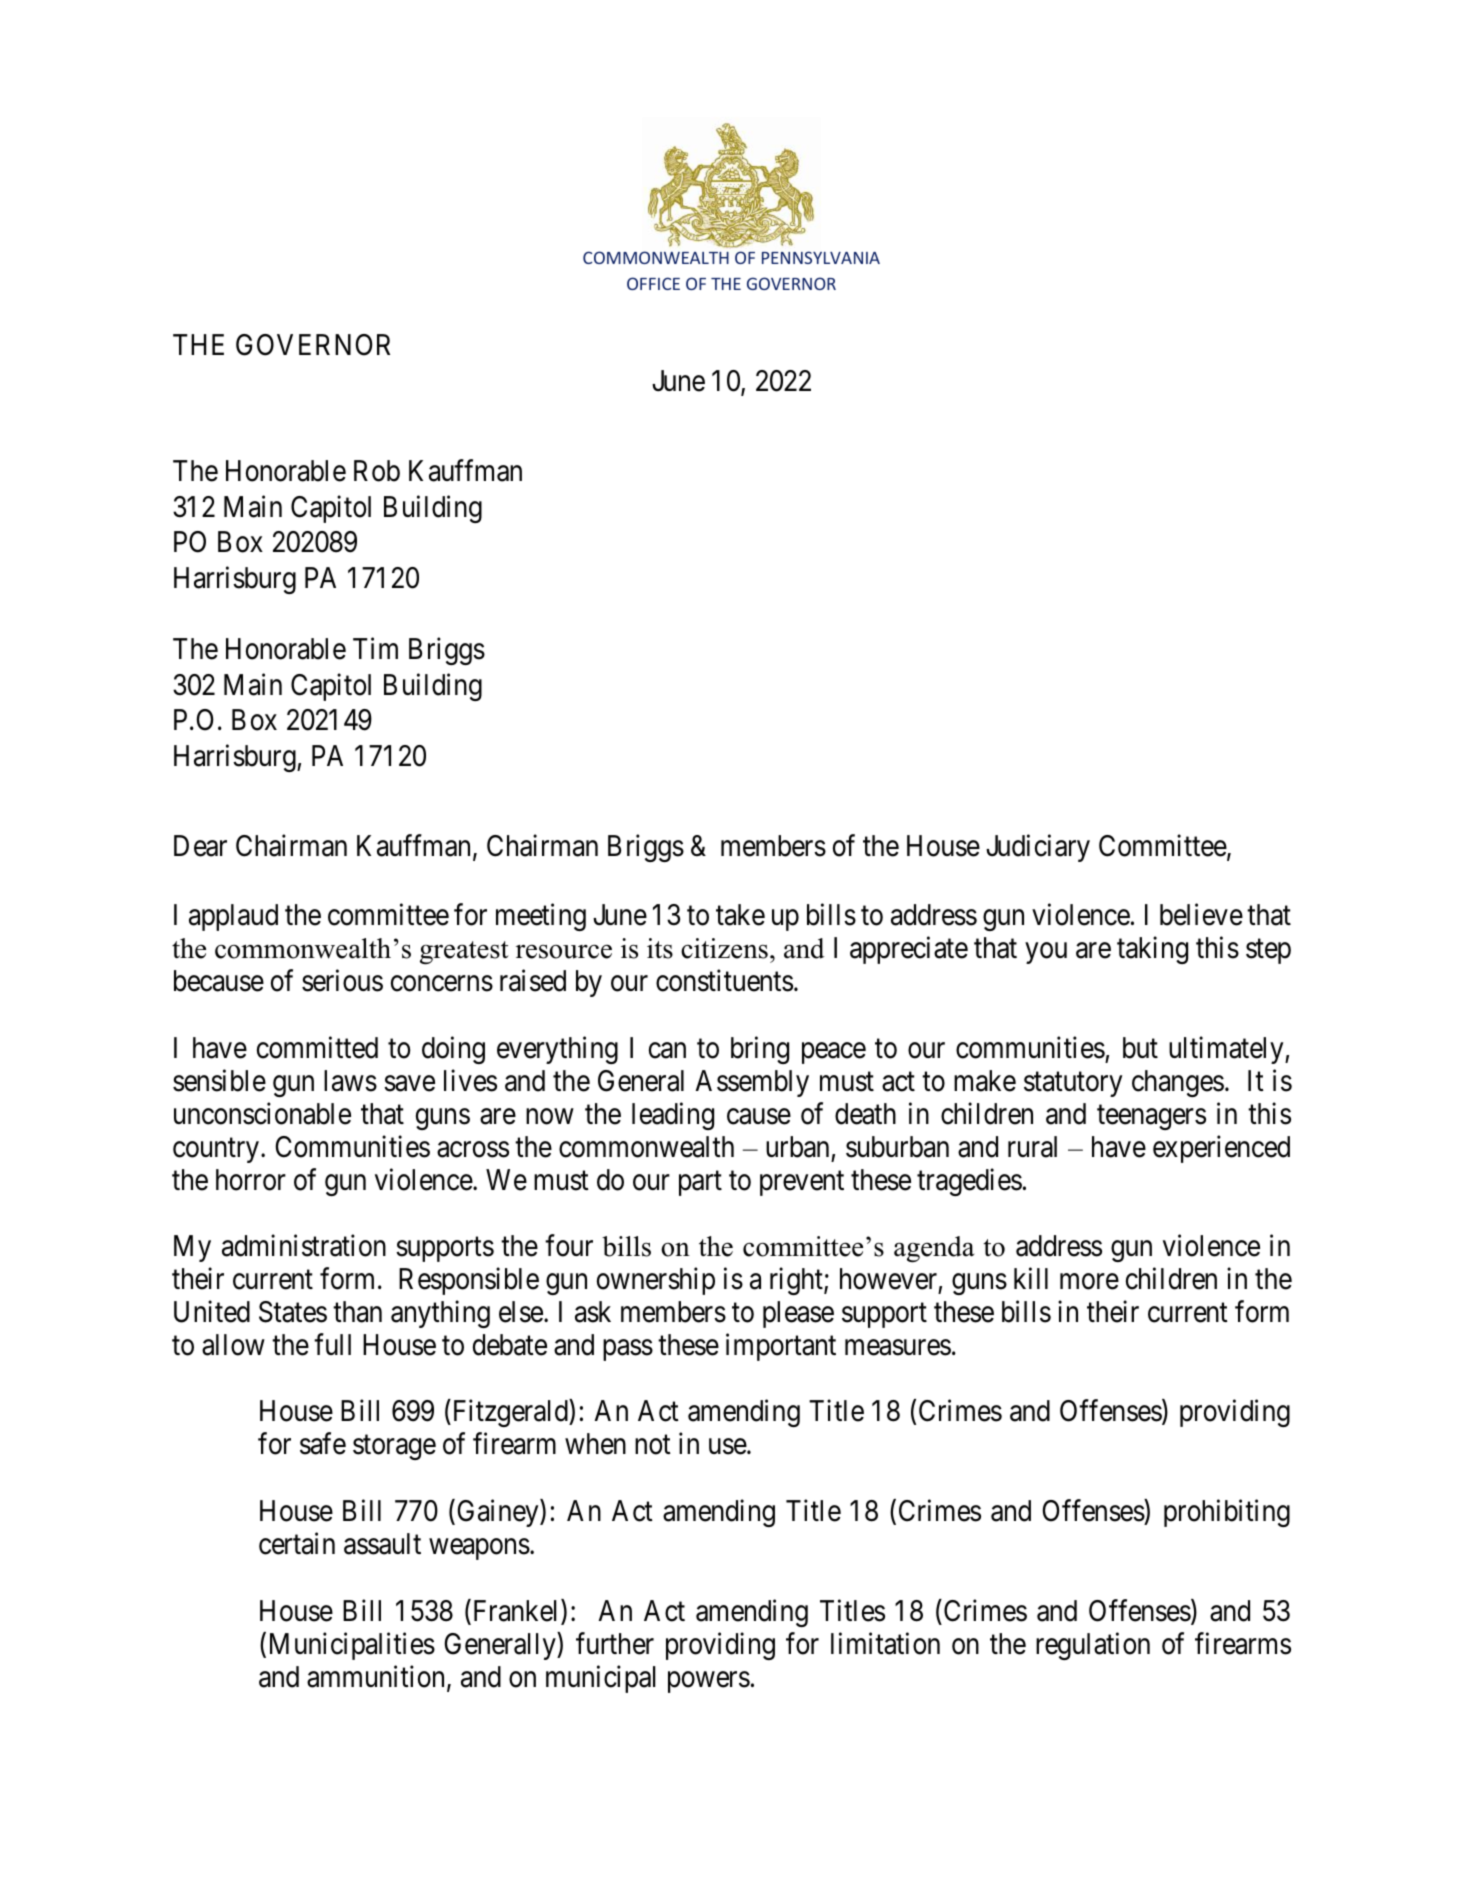 Image resolution: width=1463 pixels, height=1893 pixels. I want to click on kill, so click(1031, 1278).
